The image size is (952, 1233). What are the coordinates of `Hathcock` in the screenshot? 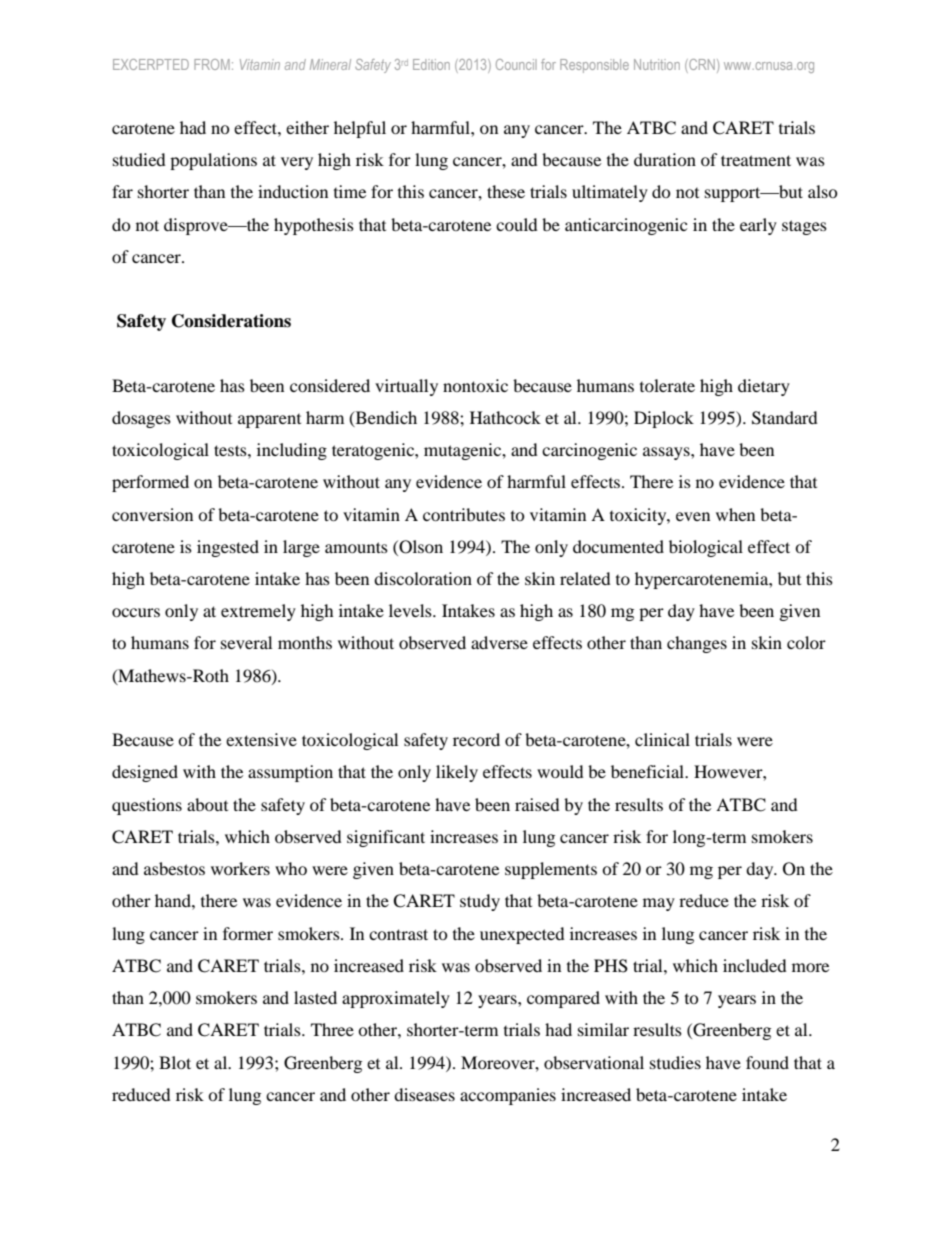 It's located at (505, 417).
